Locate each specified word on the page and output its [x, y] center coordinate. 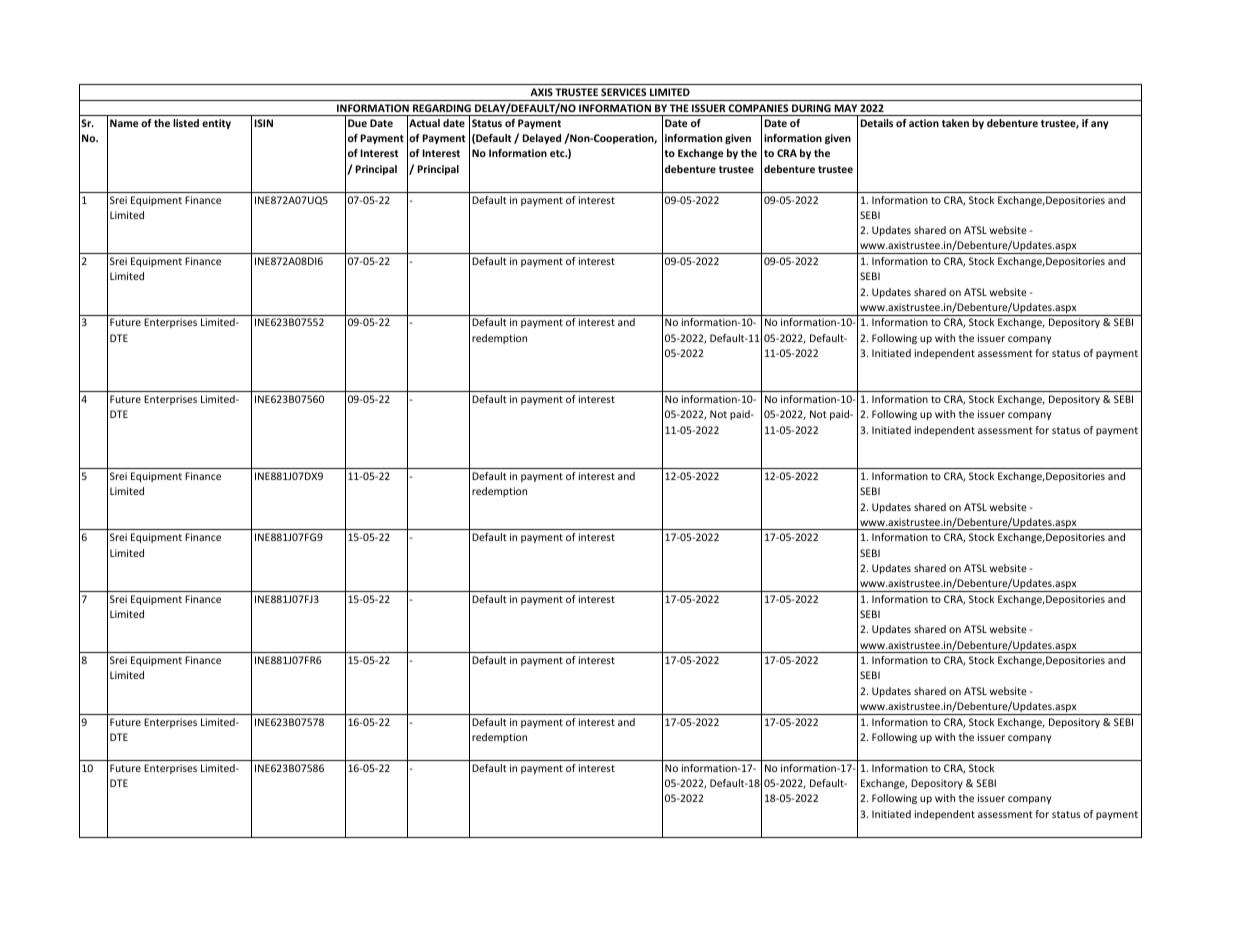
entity [216, 124]
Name [124, 123]
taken [955, 123]
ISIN [264, 123]
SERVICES [623, 92]
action [924, 123]
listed [186, 123]
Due [357, 123]
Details [877, 123]
